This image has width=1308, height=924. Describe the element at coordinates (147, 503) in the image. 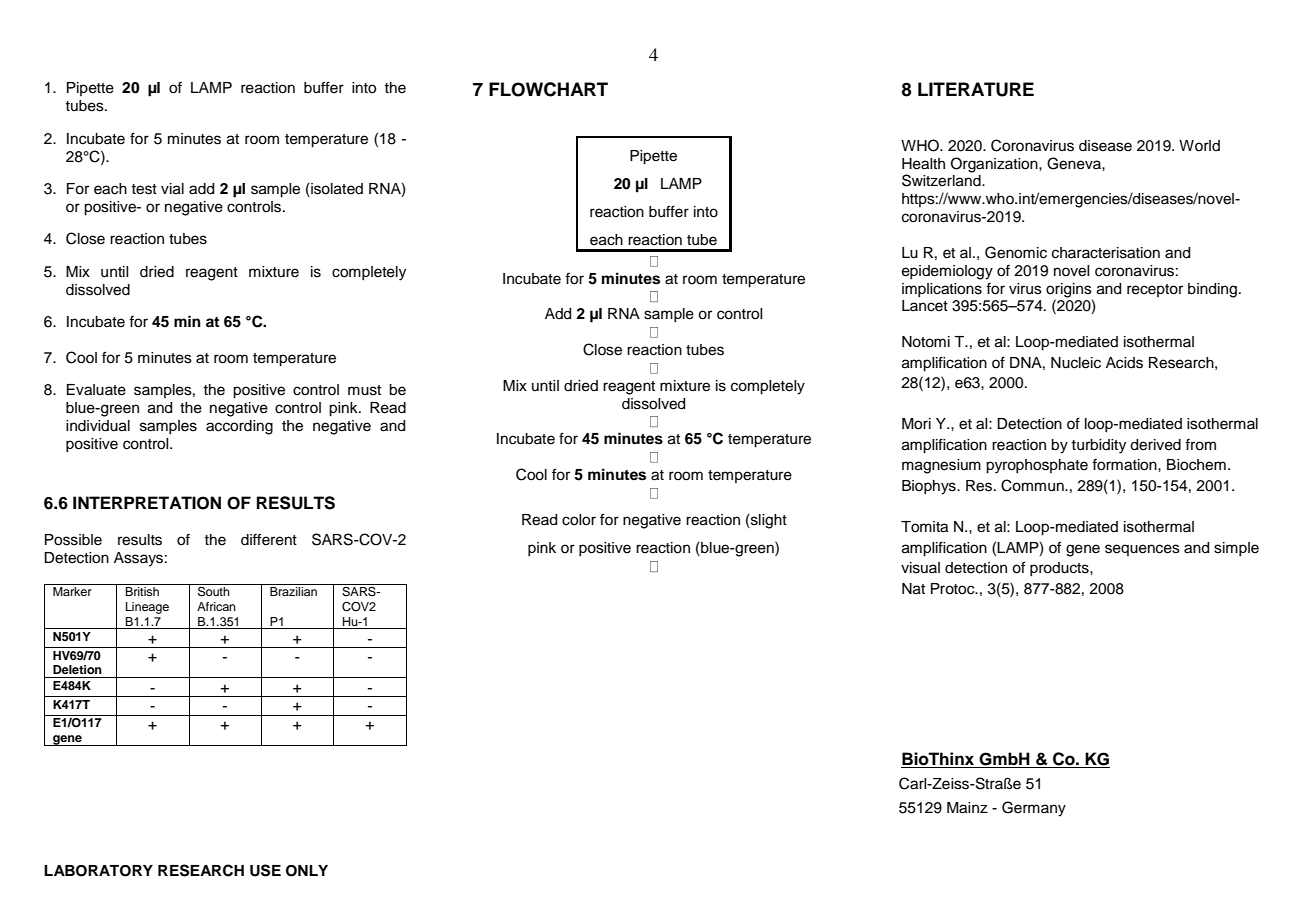

I see `INTERPRETATION` at that location.
